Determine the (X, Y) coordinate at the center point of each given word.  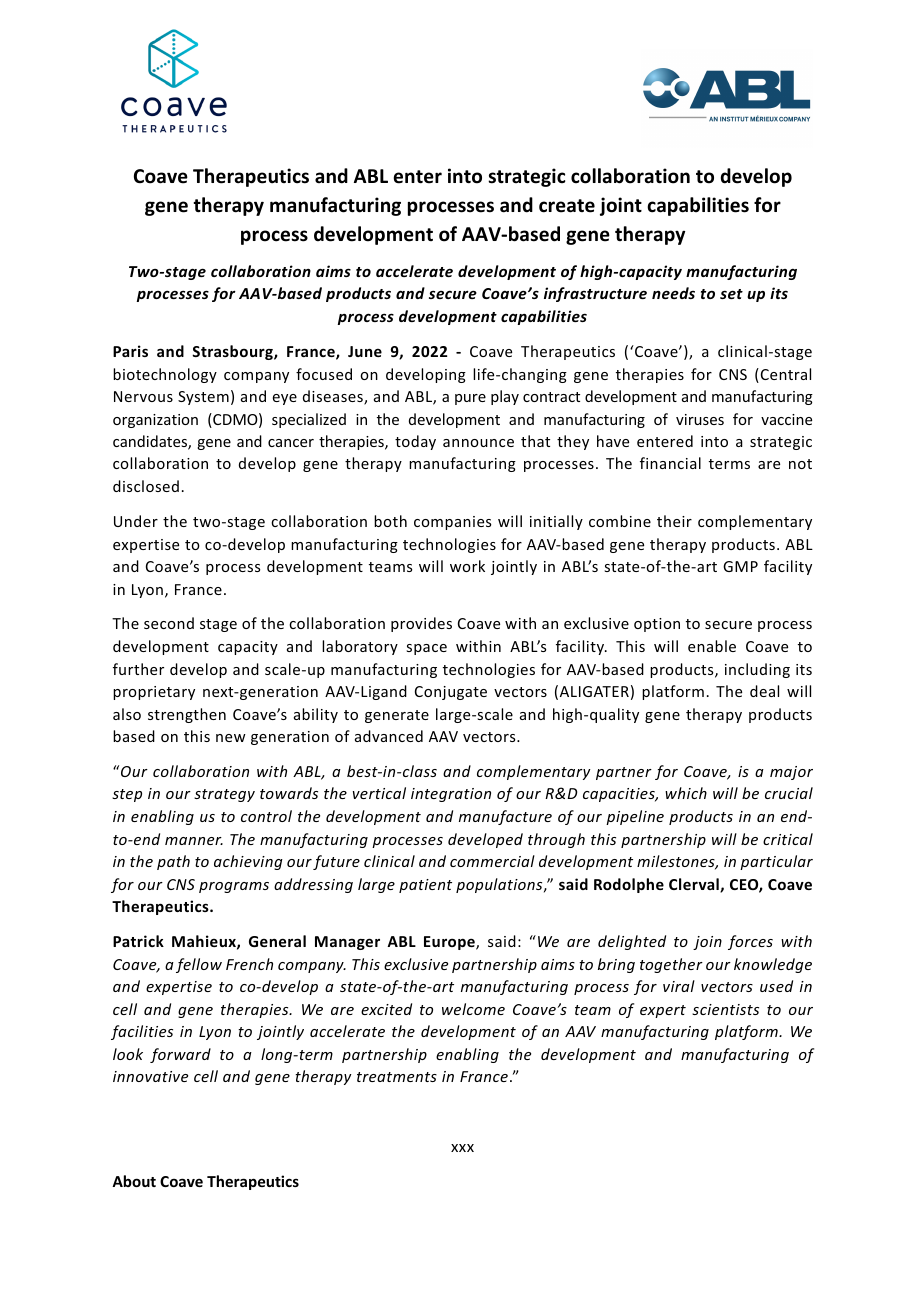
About (134, 1181)
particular (776, 862)
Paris (130, 351)
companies (452, 523)
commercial (492, 861)
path (173, 862)
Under (136, 521)
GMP (740, 566)
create (567, 206)
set (731, 294)
